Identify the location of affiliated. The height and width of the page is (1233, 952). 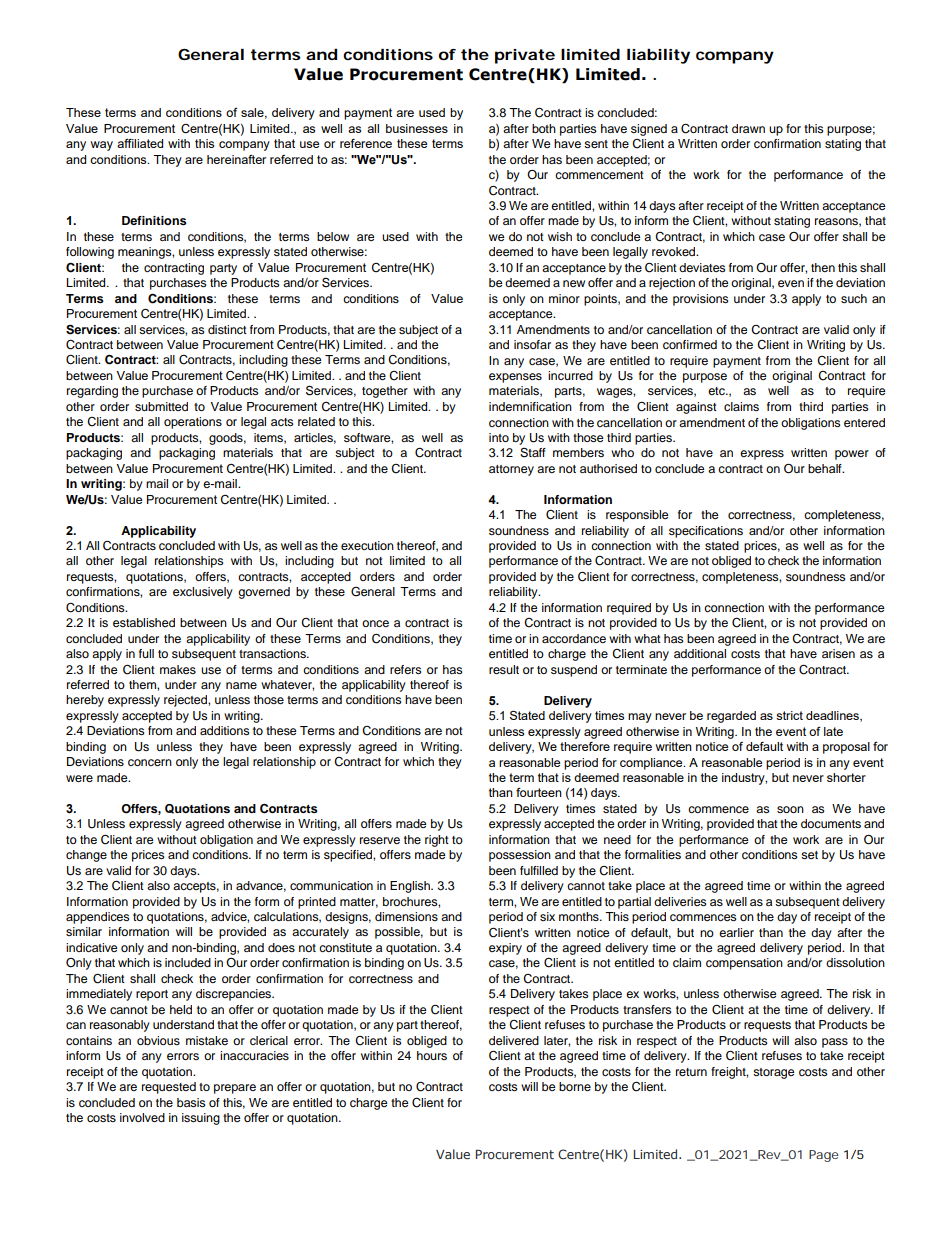
(140, 143).
